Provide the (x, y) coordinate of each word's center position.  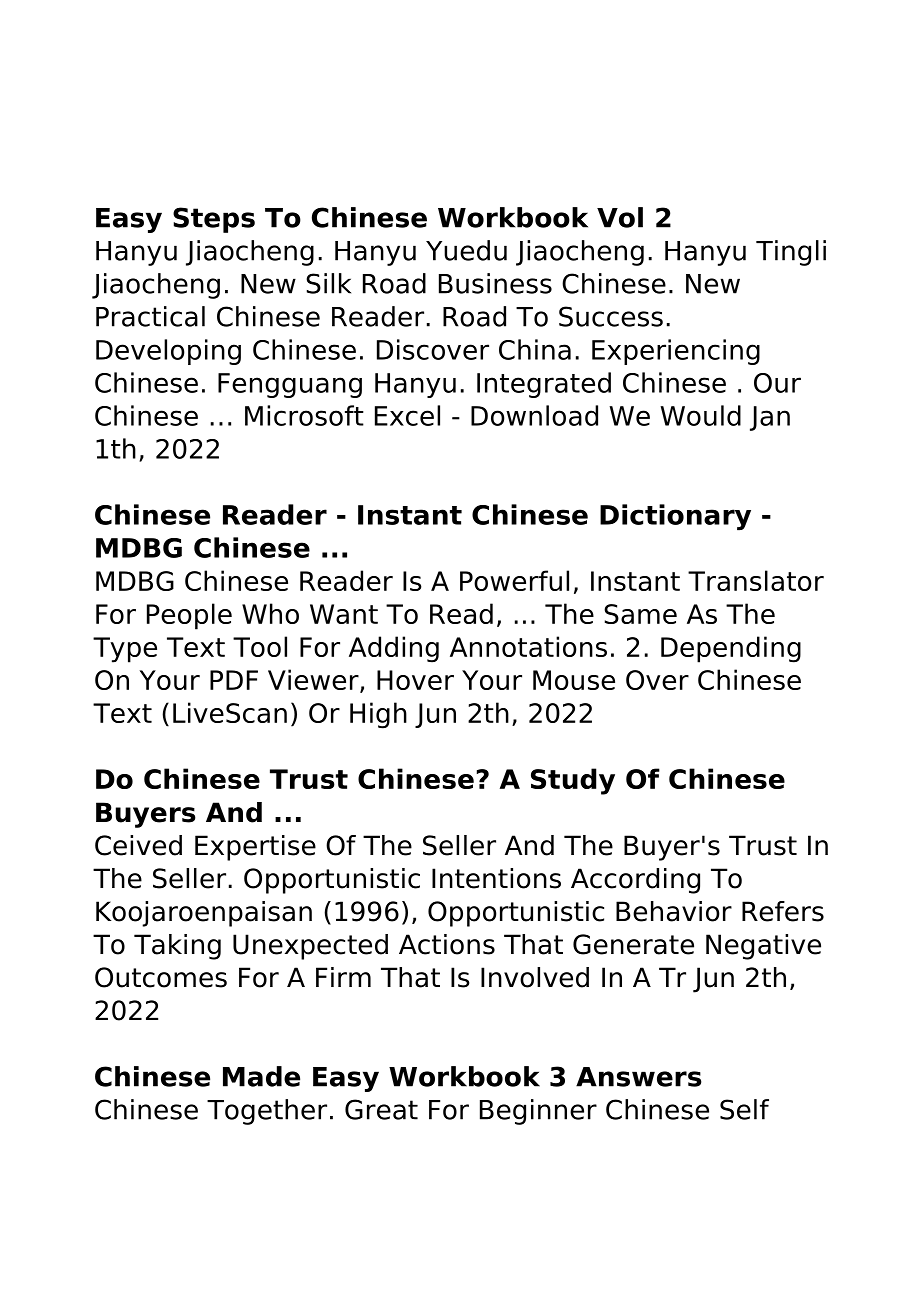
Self (744, 1109)
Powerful (514, 580)
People (189, 616)
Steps (214, 220)
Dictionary (675, 517)
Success (611, 316)
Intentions (496, 878)
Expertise (255, 848)
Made (261, 1076)
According (635, 881)
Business (495, 283)
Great (381, 1109)
